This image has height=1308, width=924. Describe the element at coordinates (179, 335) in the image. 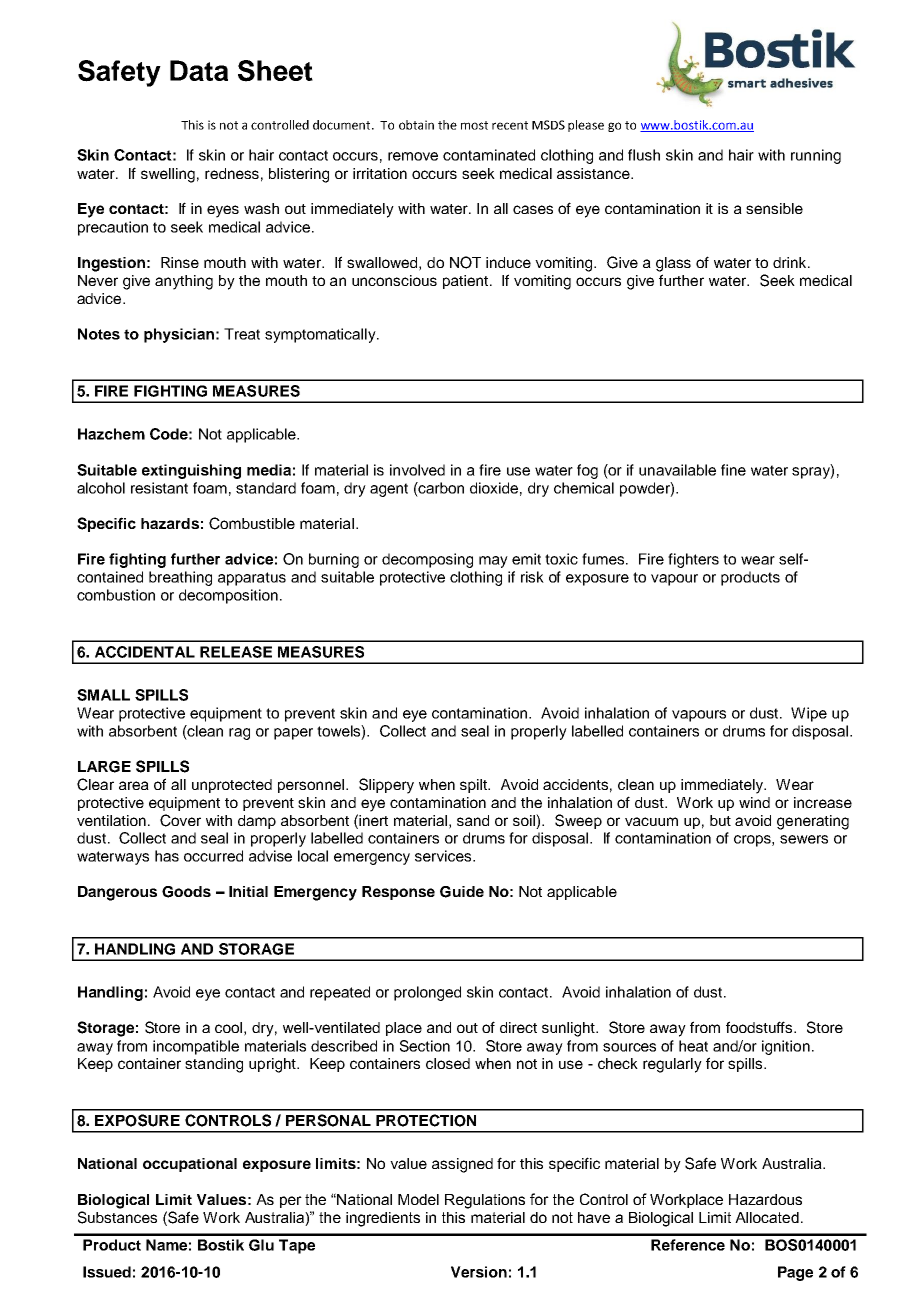

I see `physician` at that location.
